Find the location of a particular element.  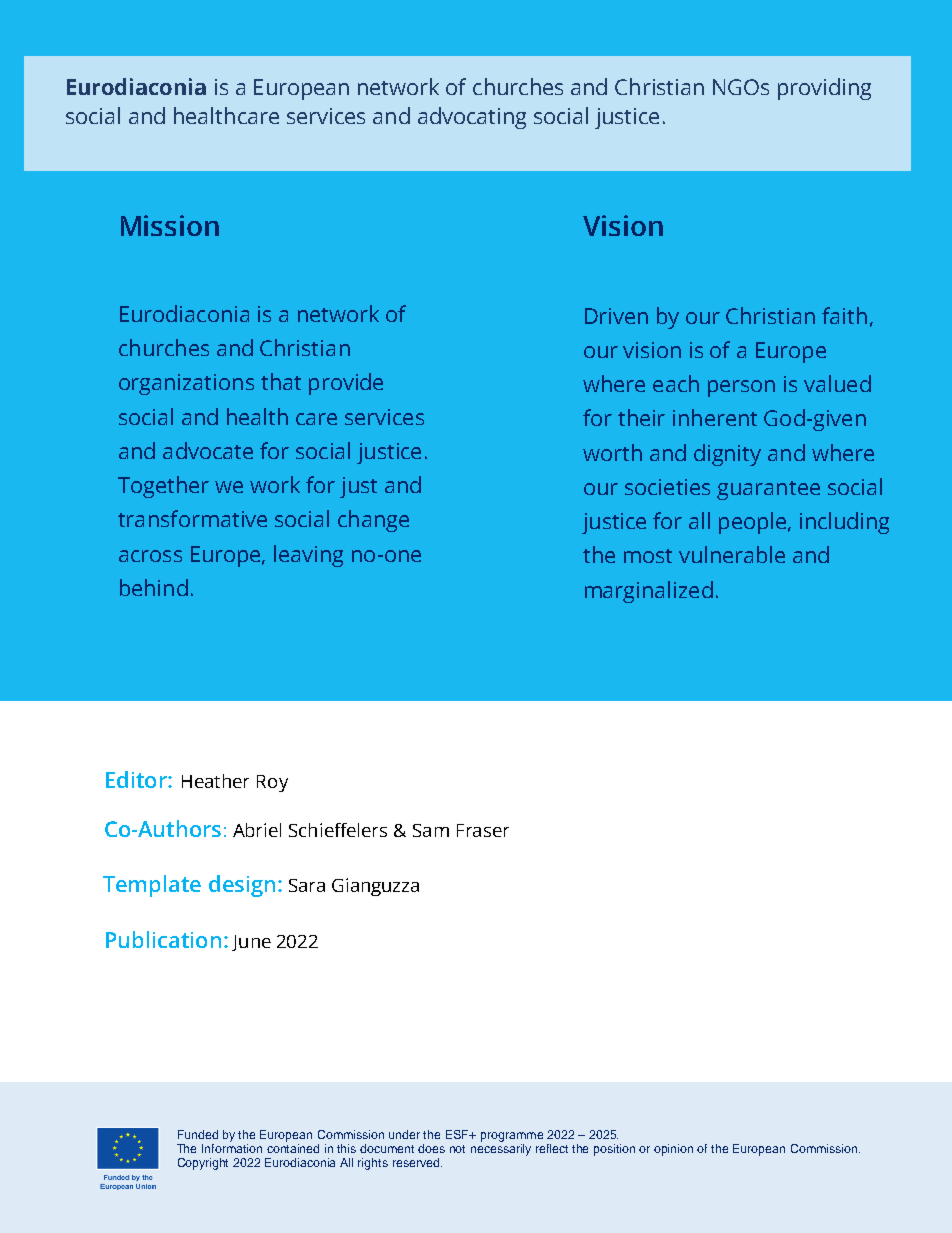

Driven is located at coordinates (616, 316).
